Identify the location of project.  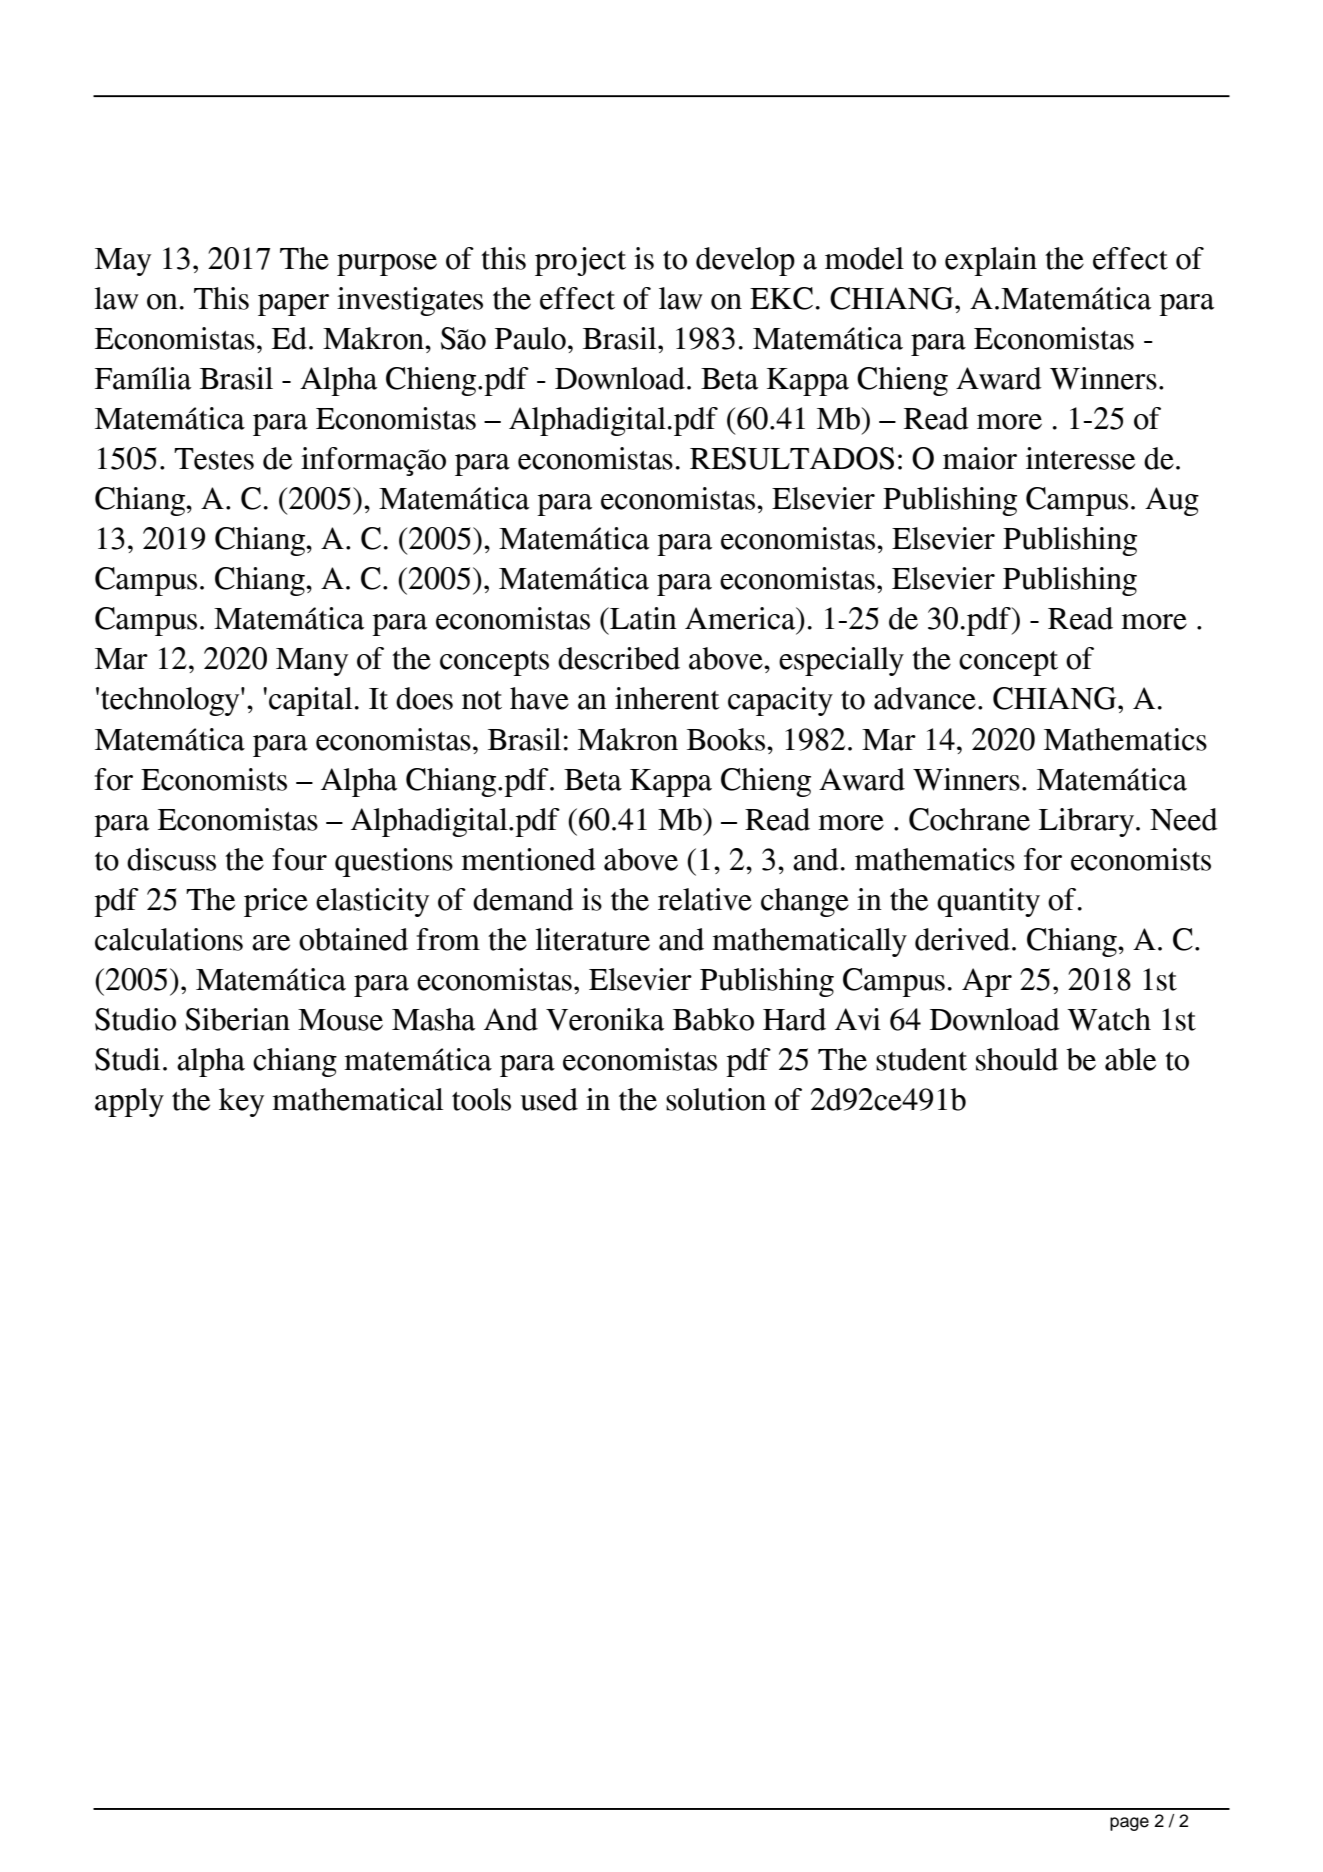
(580, 261).
